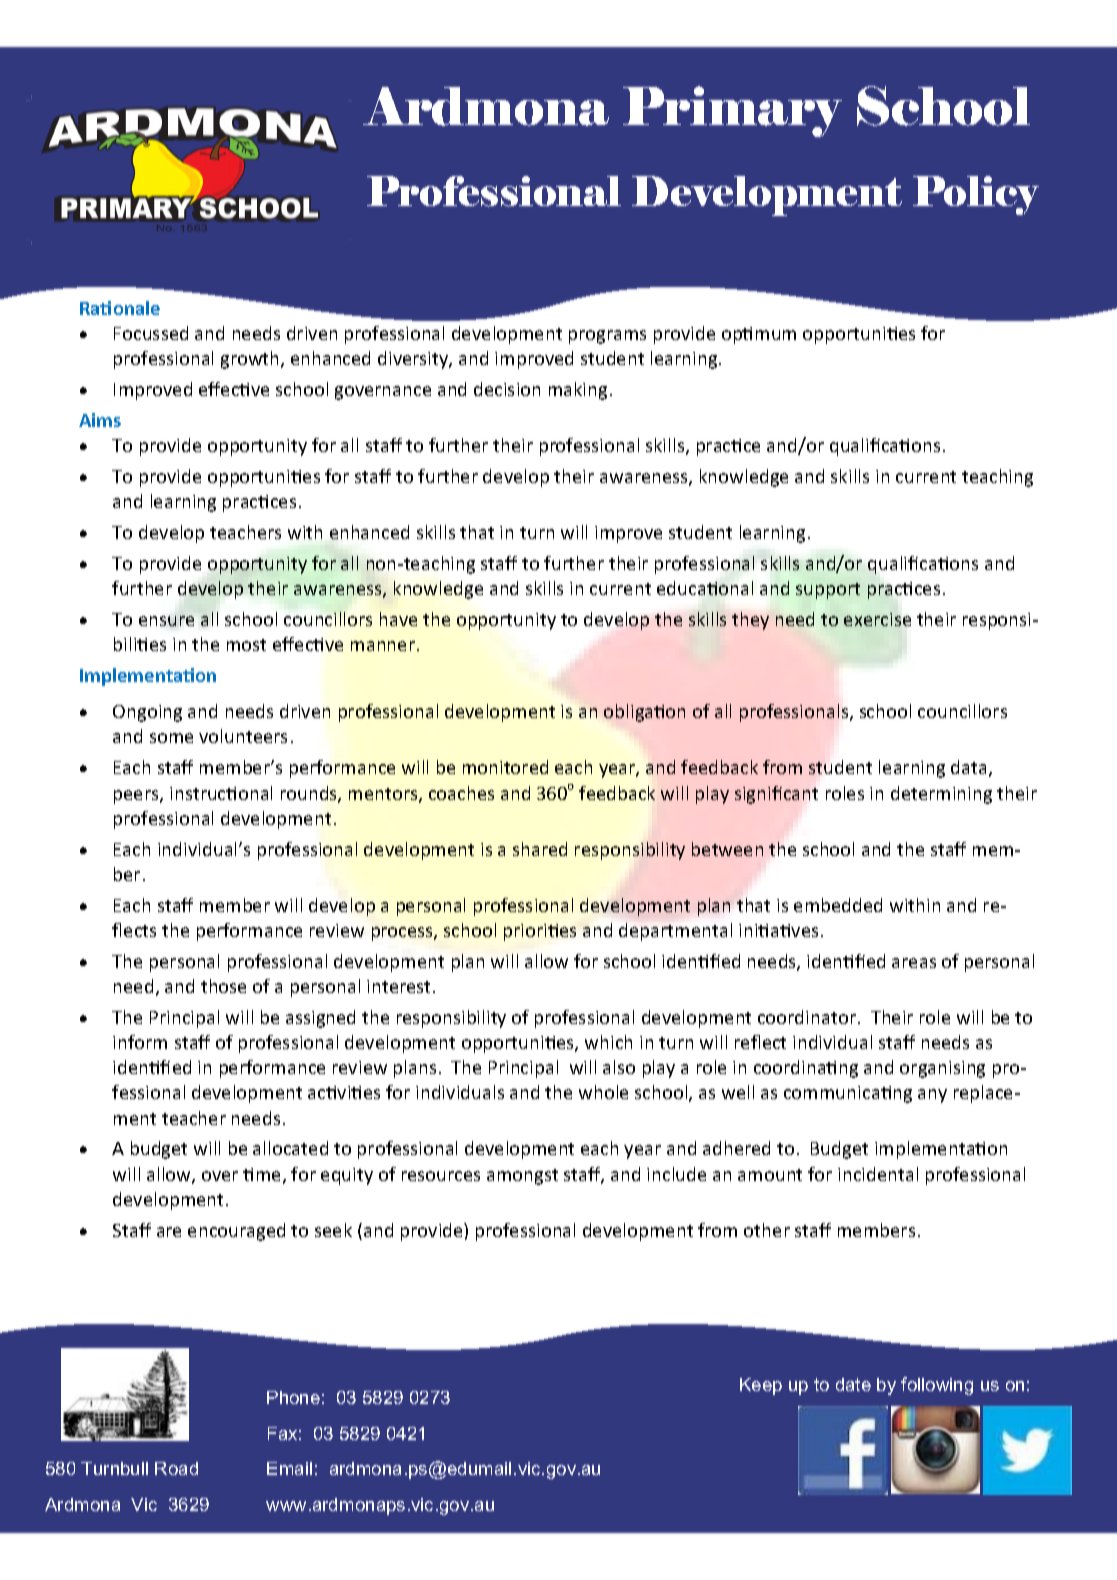  Describe the element at coordinates (221, 793) in the document. I see `instructional` at that location.
